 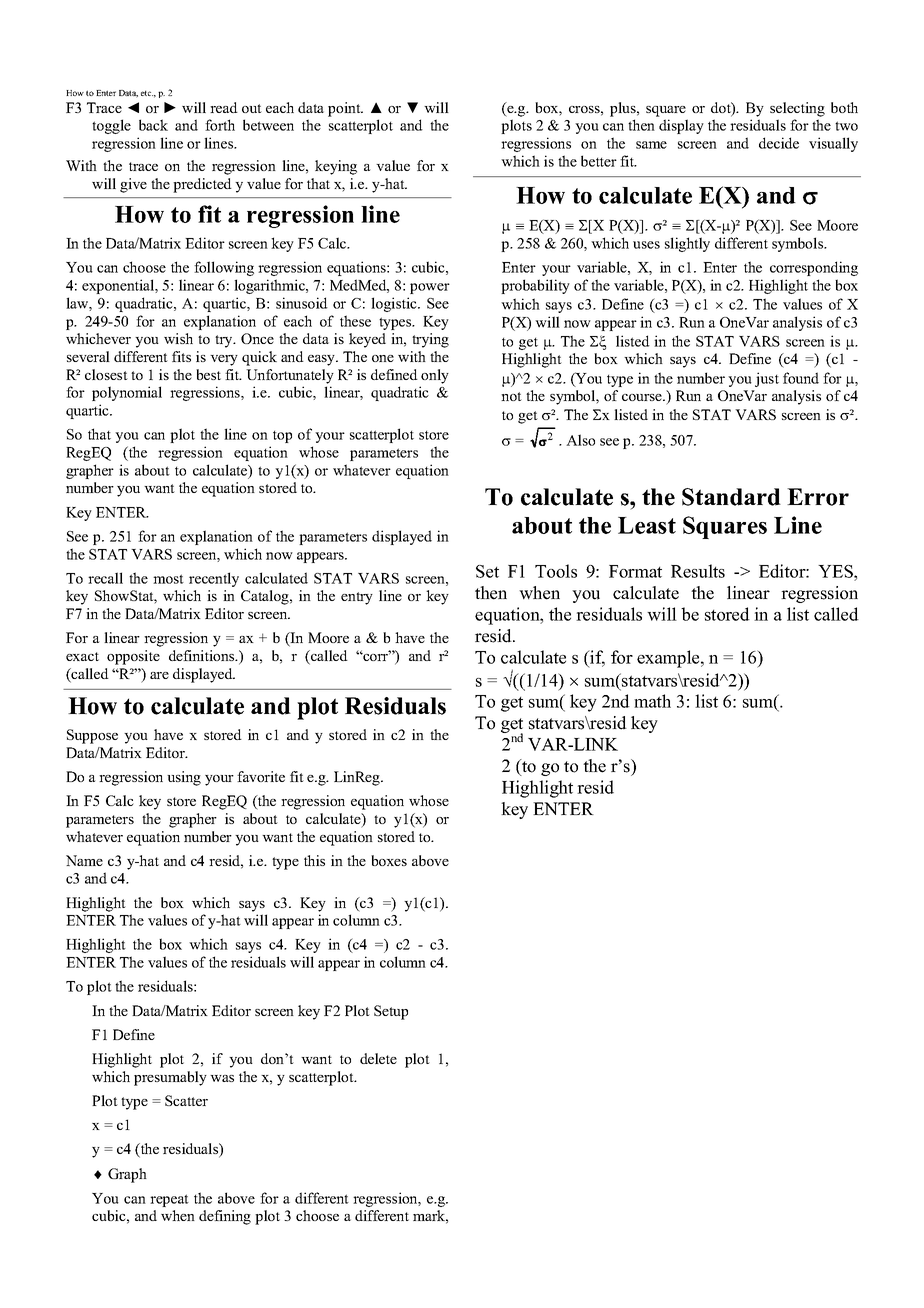 What do you see at coordinates (511, 396) in the document?
I see `not` at bounding box center [511, 396].
